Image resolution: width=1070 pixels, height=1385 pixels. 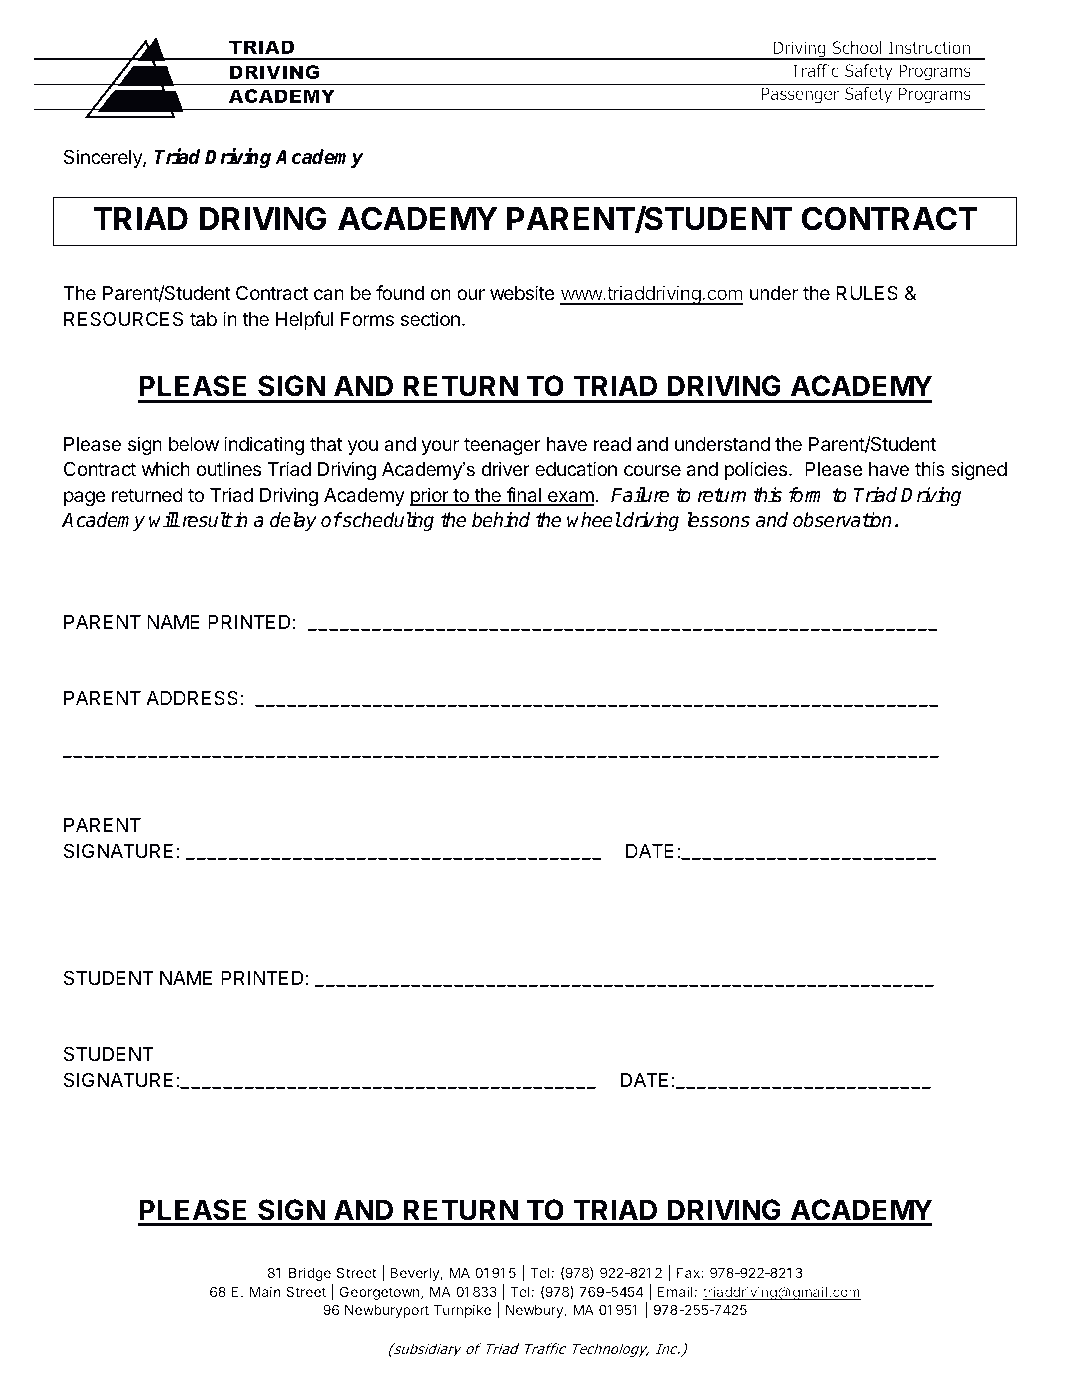 What do you see at coordinates (207, 520) in the page?
I see `result` at bounding box center [207, 520].
